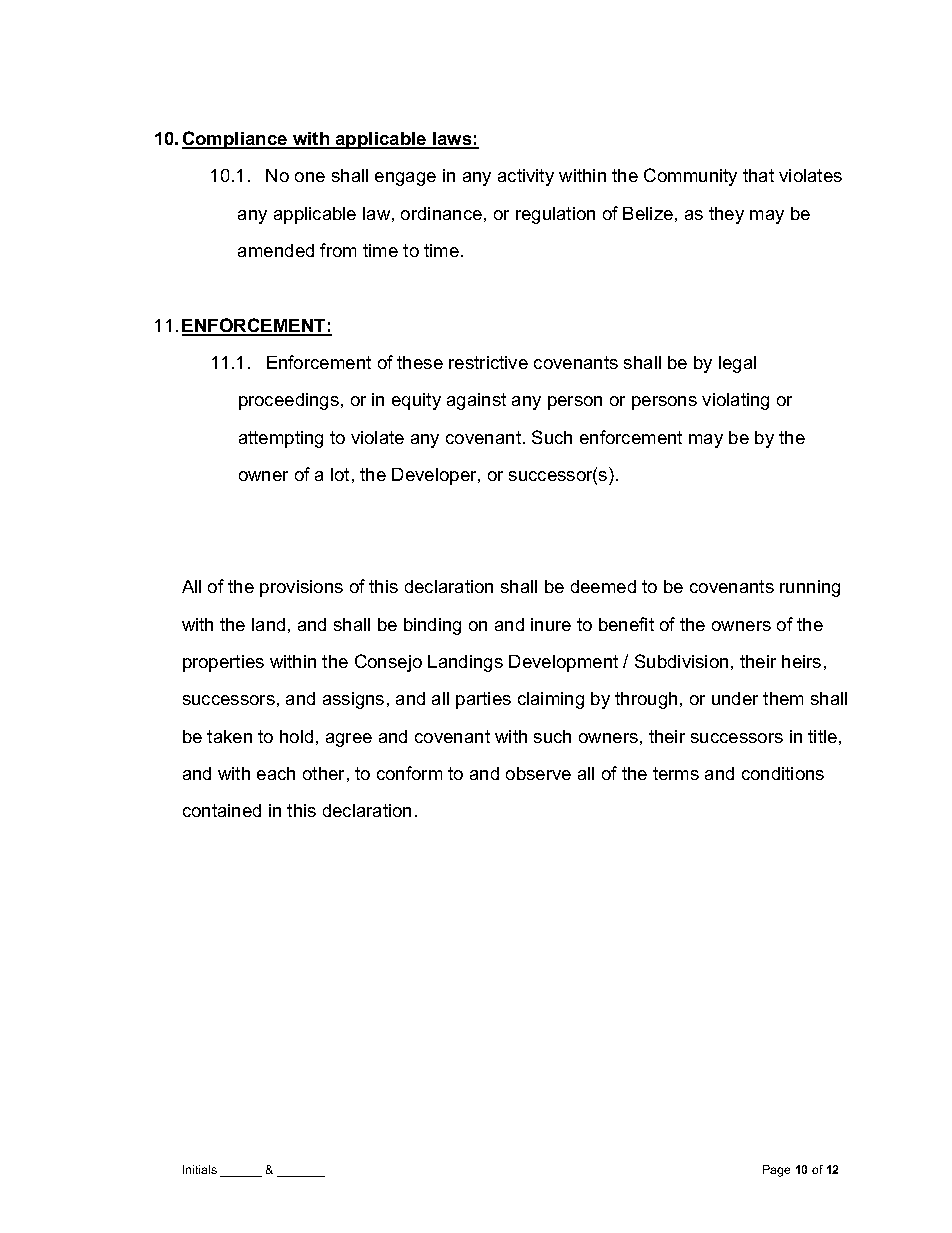 The width and height of the document is (952, 1233). Describe the element at coordinates (281, 439) in the document. I see `attempting` at that location.
